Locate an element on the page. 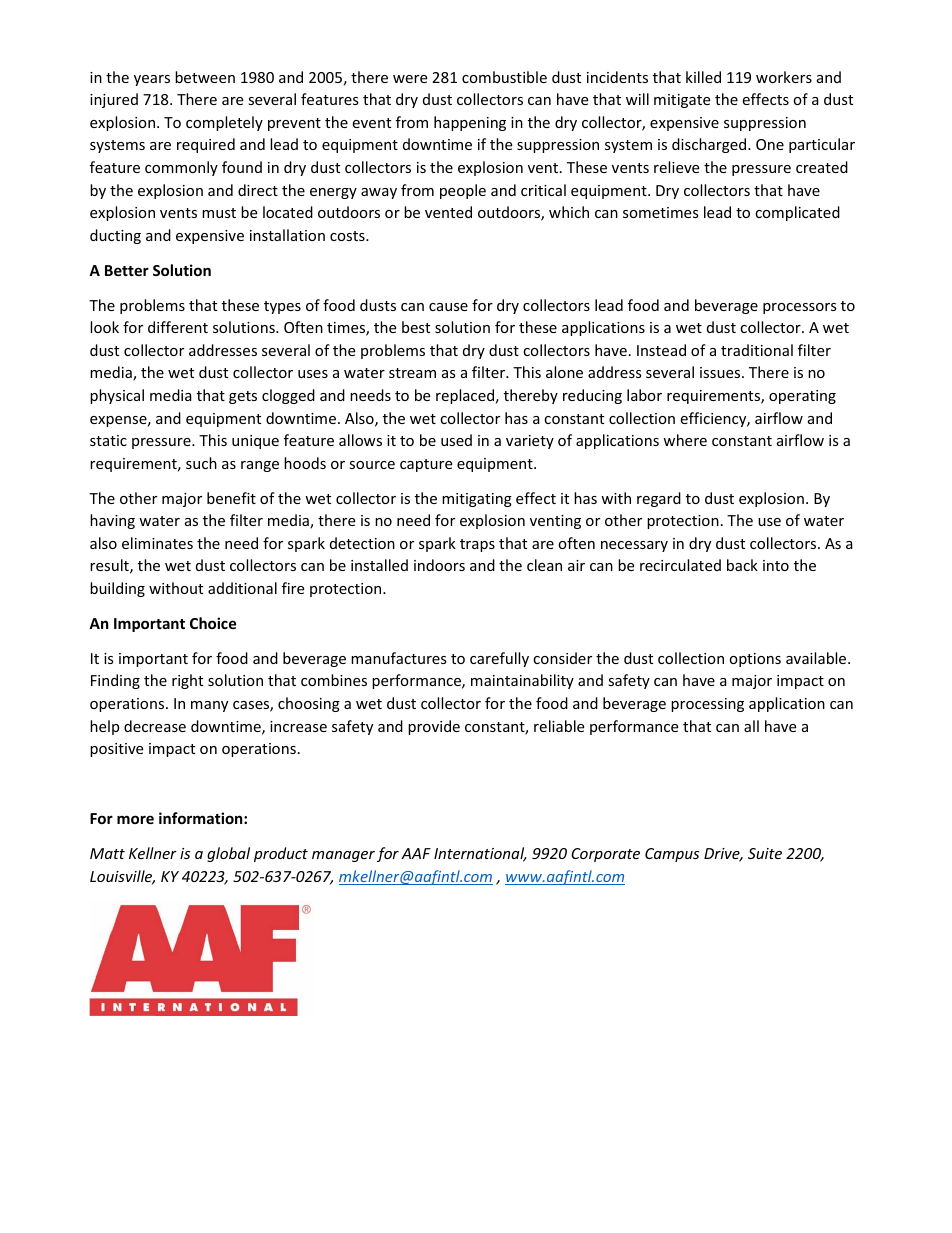 The height and width of the page is (1233, 952). killed is located at coordinates (703, 77).
